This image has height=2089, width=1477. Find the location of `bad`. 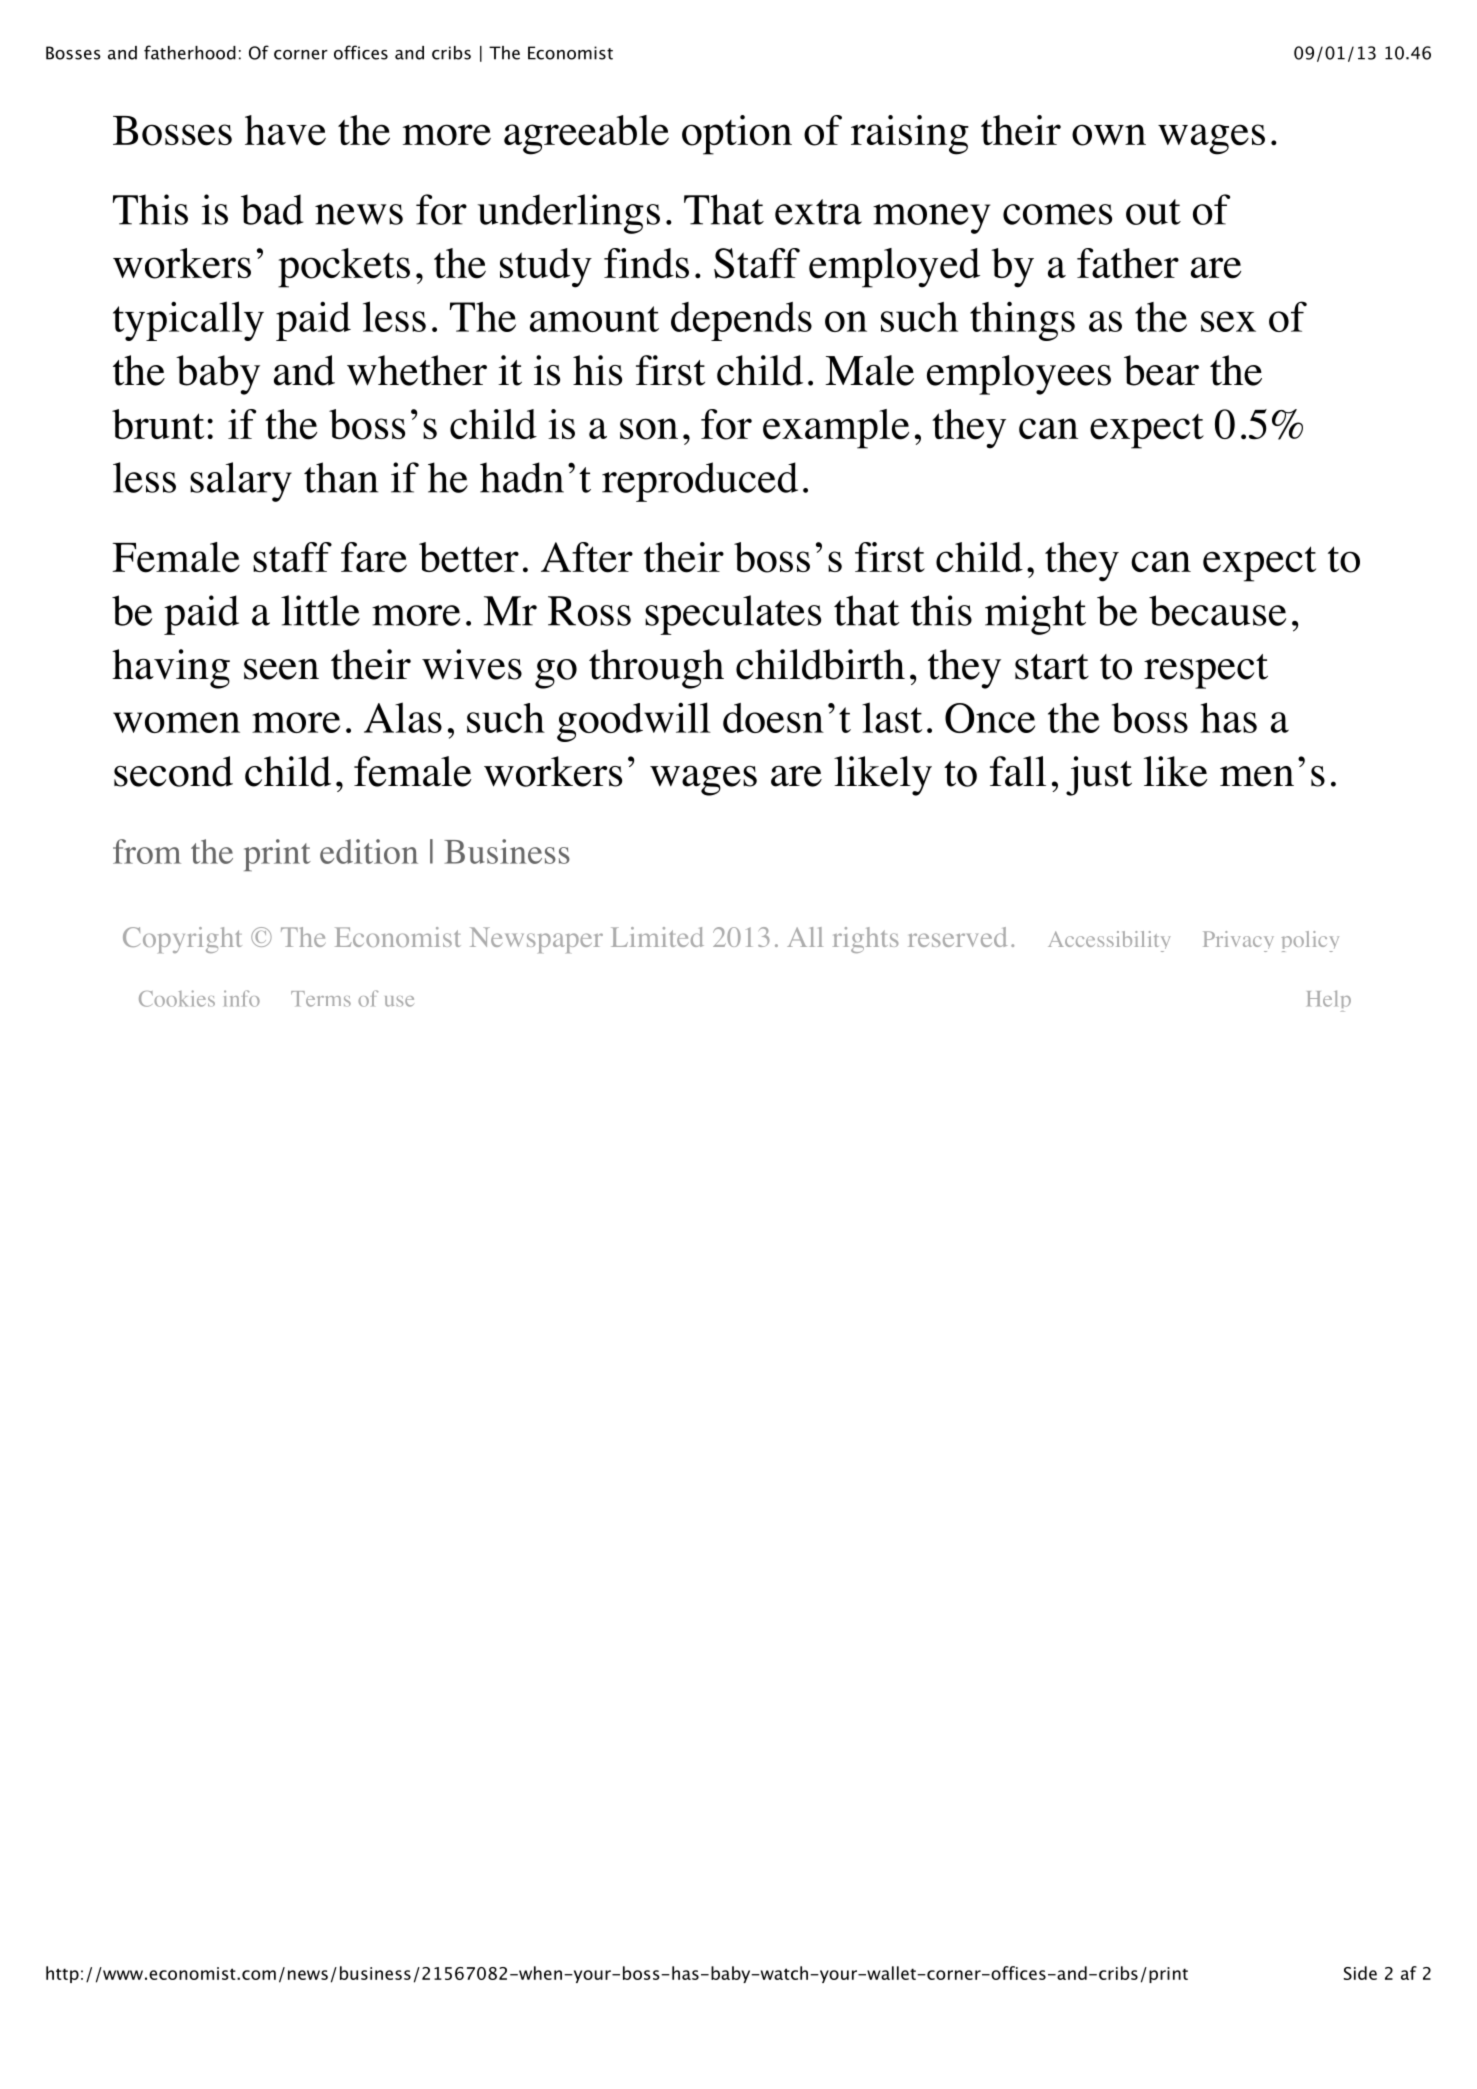

bad is located at coordinates (272, 209).
